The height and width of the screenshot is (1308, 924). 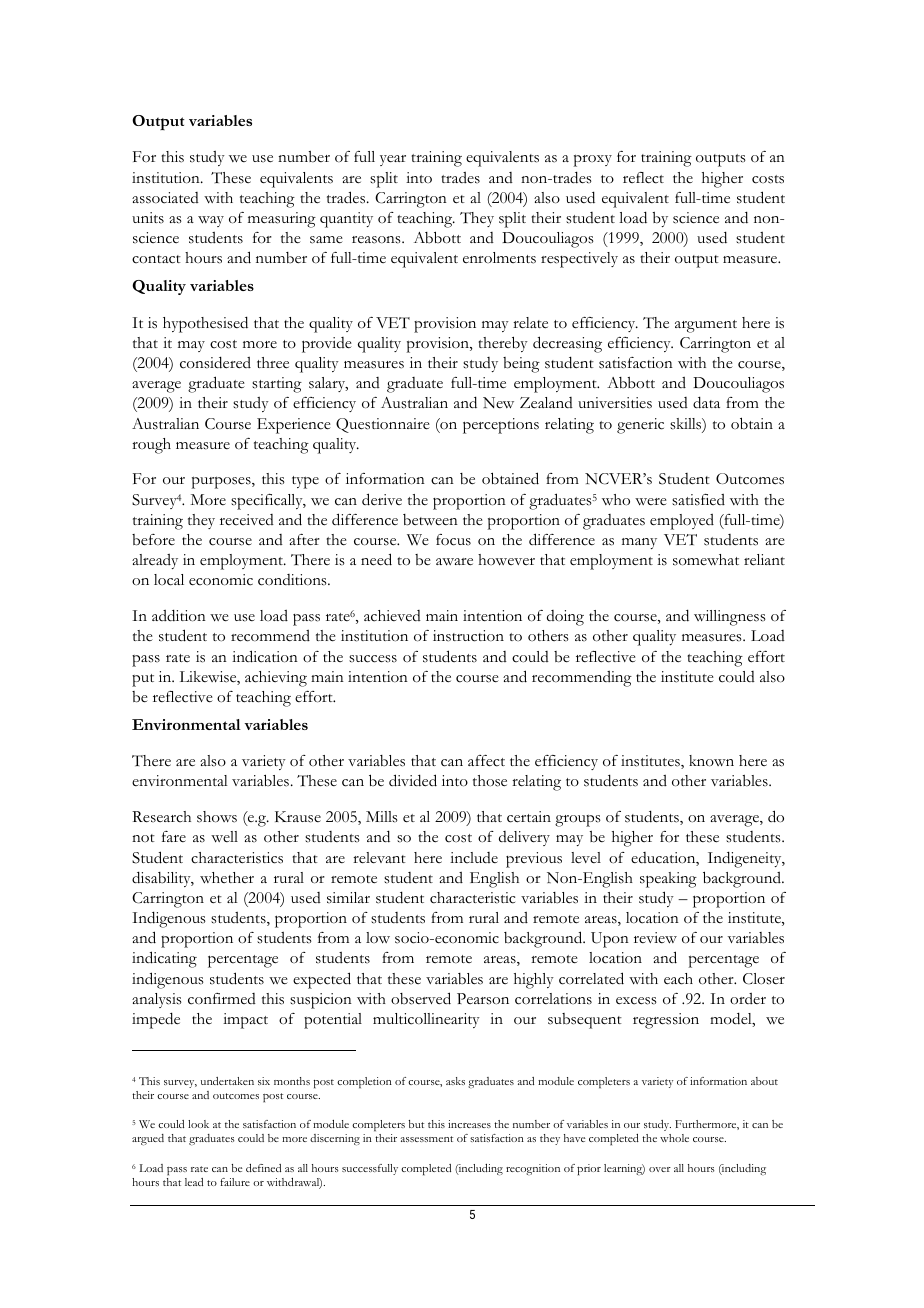 What do you see at coordinates (198, 1124) in the screenshot?
I see `look` at bounding box center [198, 1124].
